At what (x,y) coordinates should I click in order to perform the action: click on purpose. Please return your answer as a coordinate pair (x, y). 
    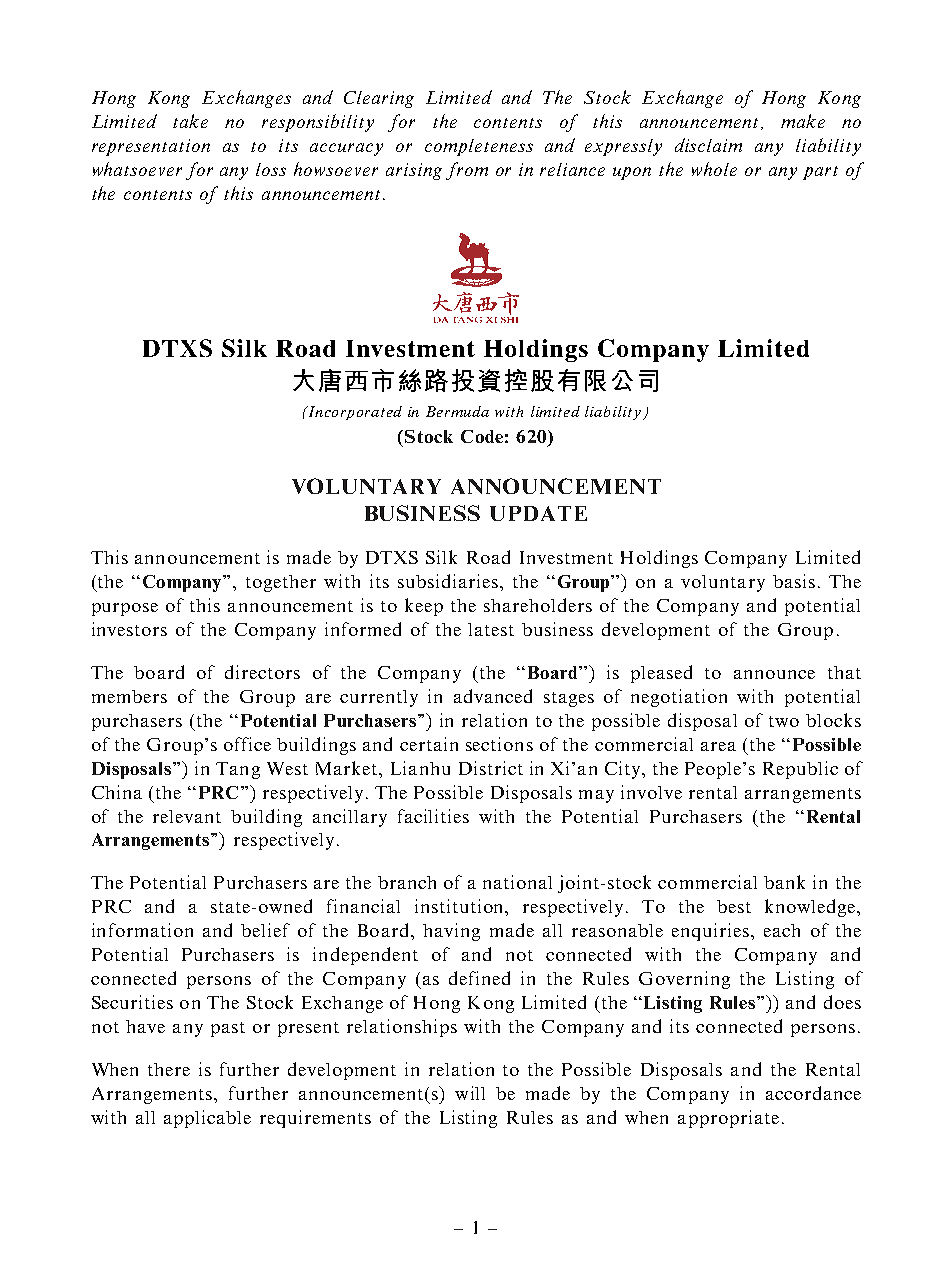
    Looking at the image, I should click on (125, 609).
